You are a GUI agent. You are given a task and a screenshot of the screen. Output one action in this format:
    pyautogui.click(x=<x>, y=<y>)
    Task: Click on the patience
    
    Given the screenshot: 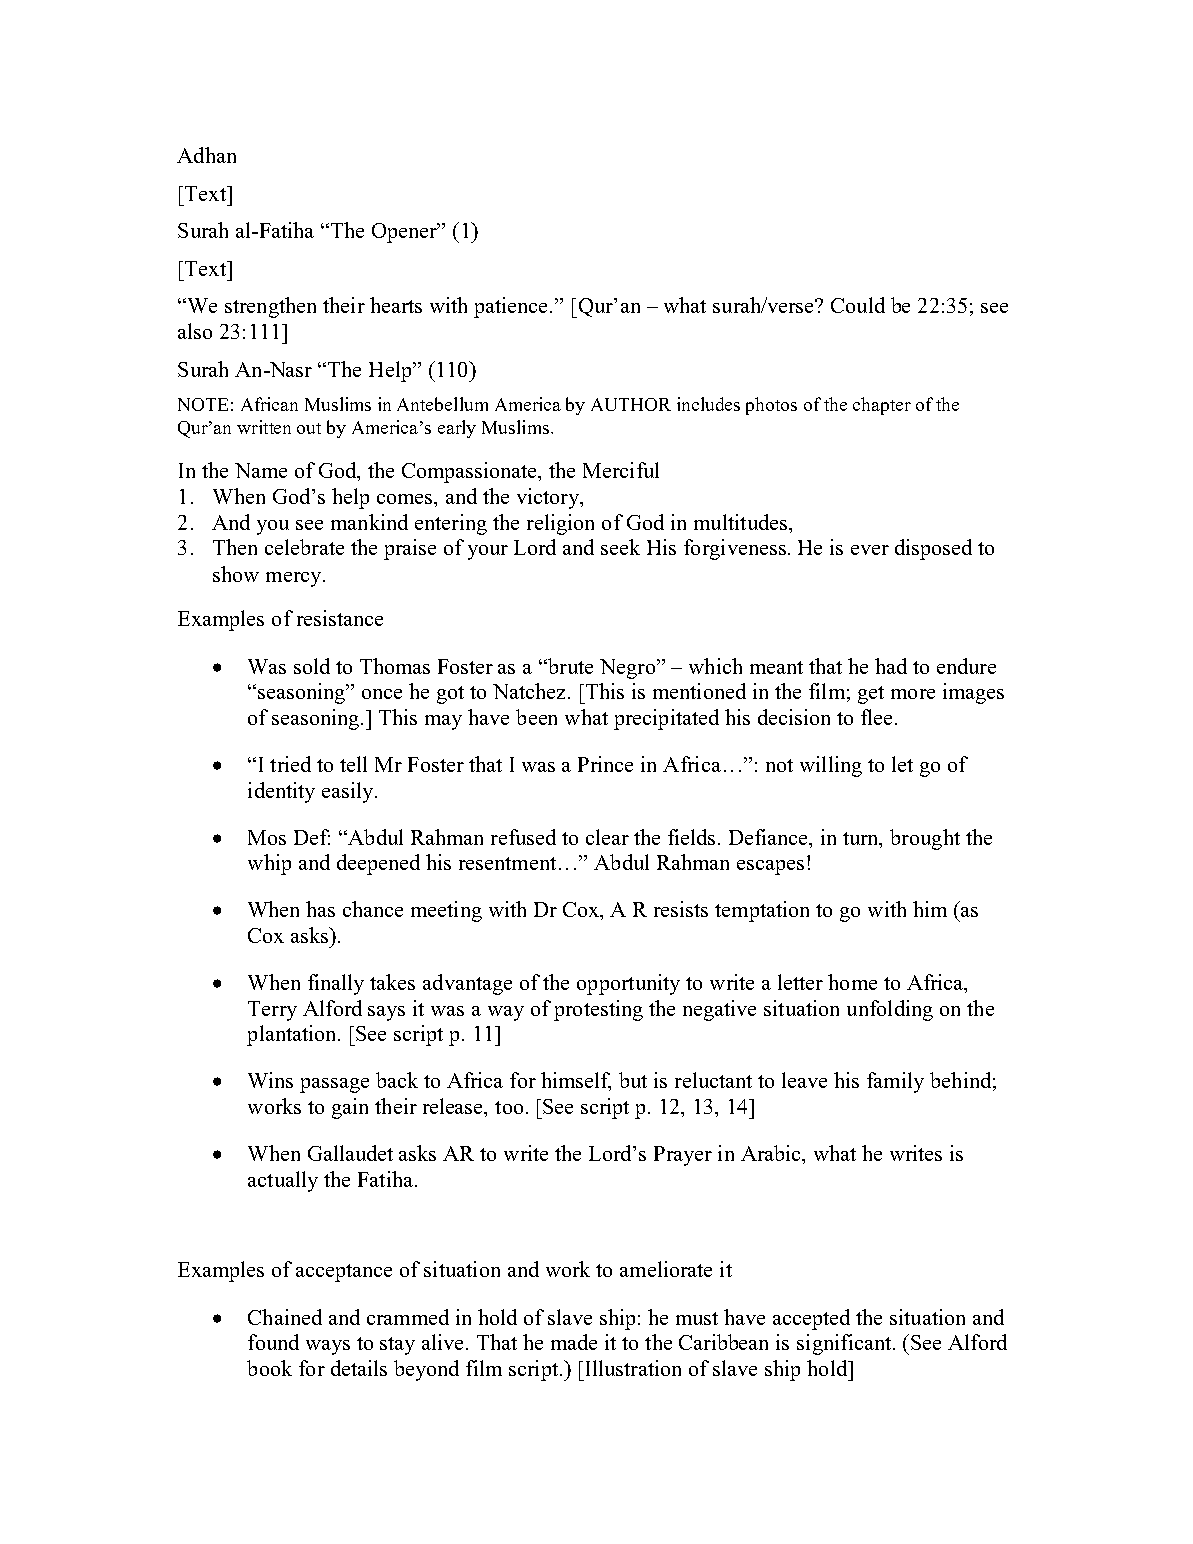 What is the action you would take?
    pyautogui.click(x=512, y=307)
